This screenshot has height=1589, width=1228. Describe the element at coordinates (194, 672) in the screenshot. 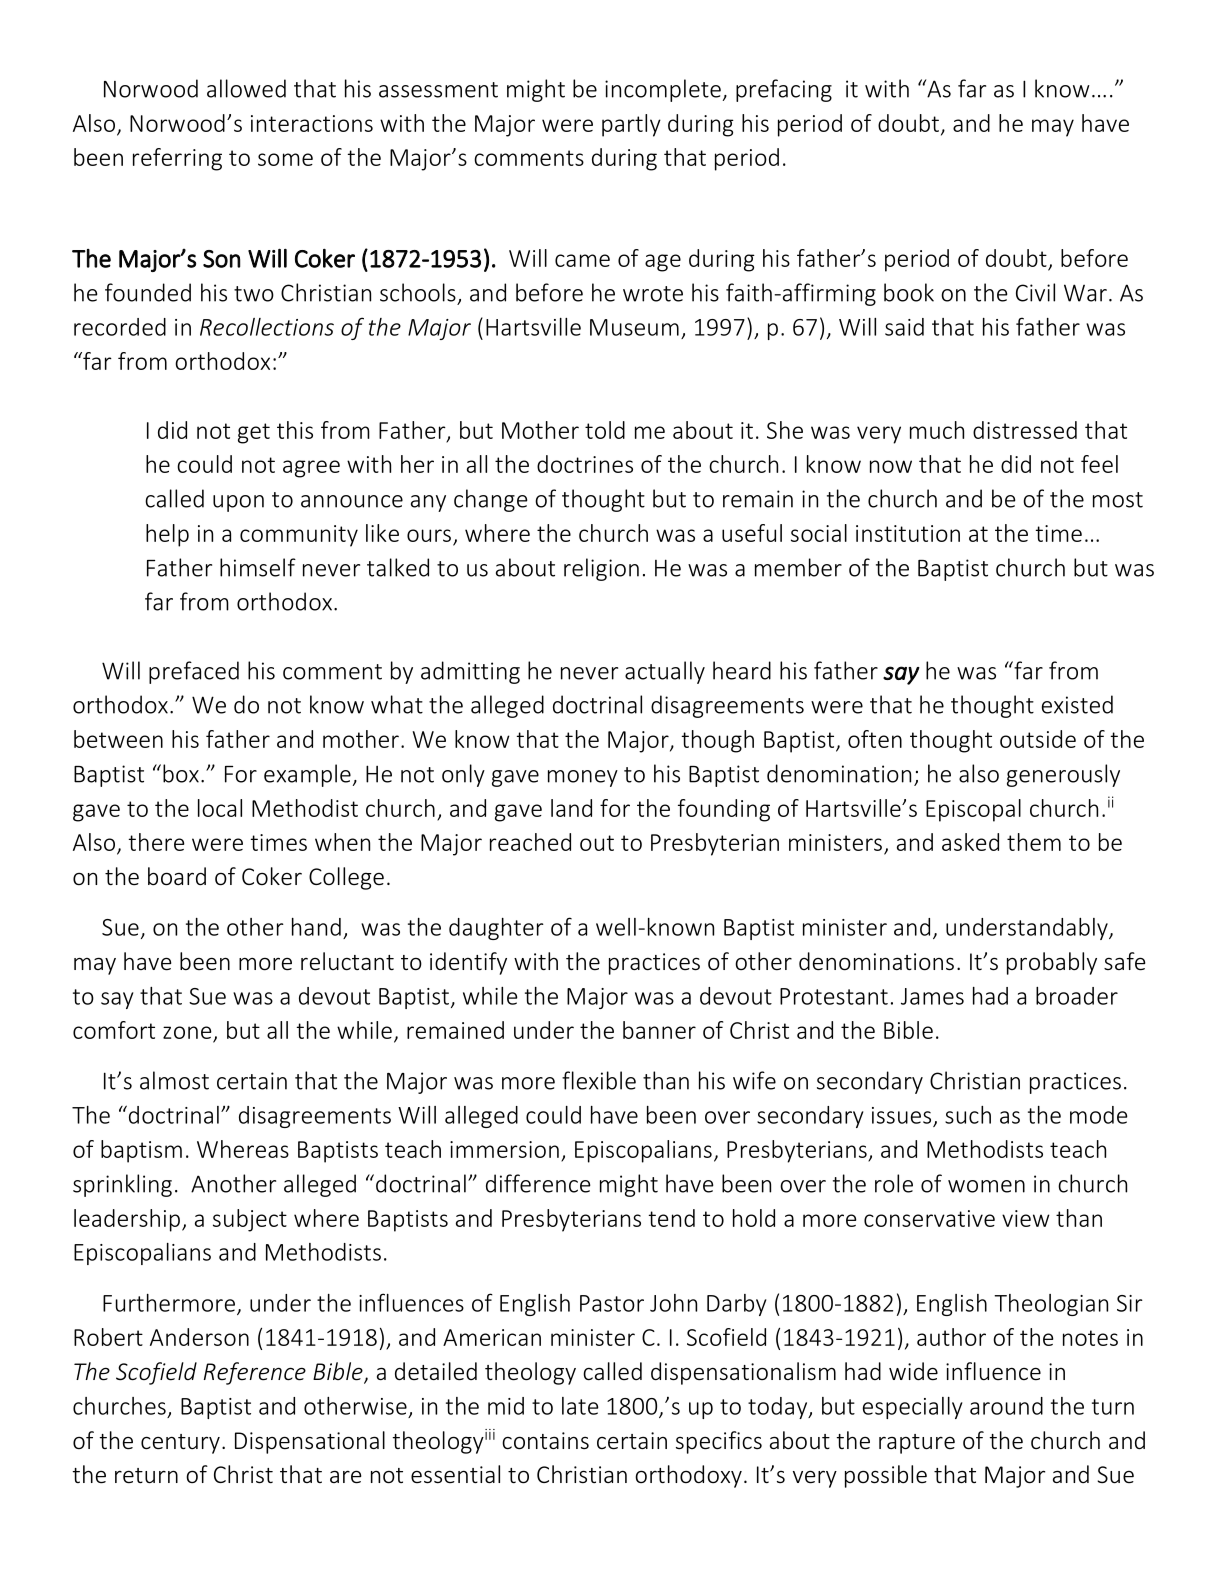

I see `prefaced` at that location.
